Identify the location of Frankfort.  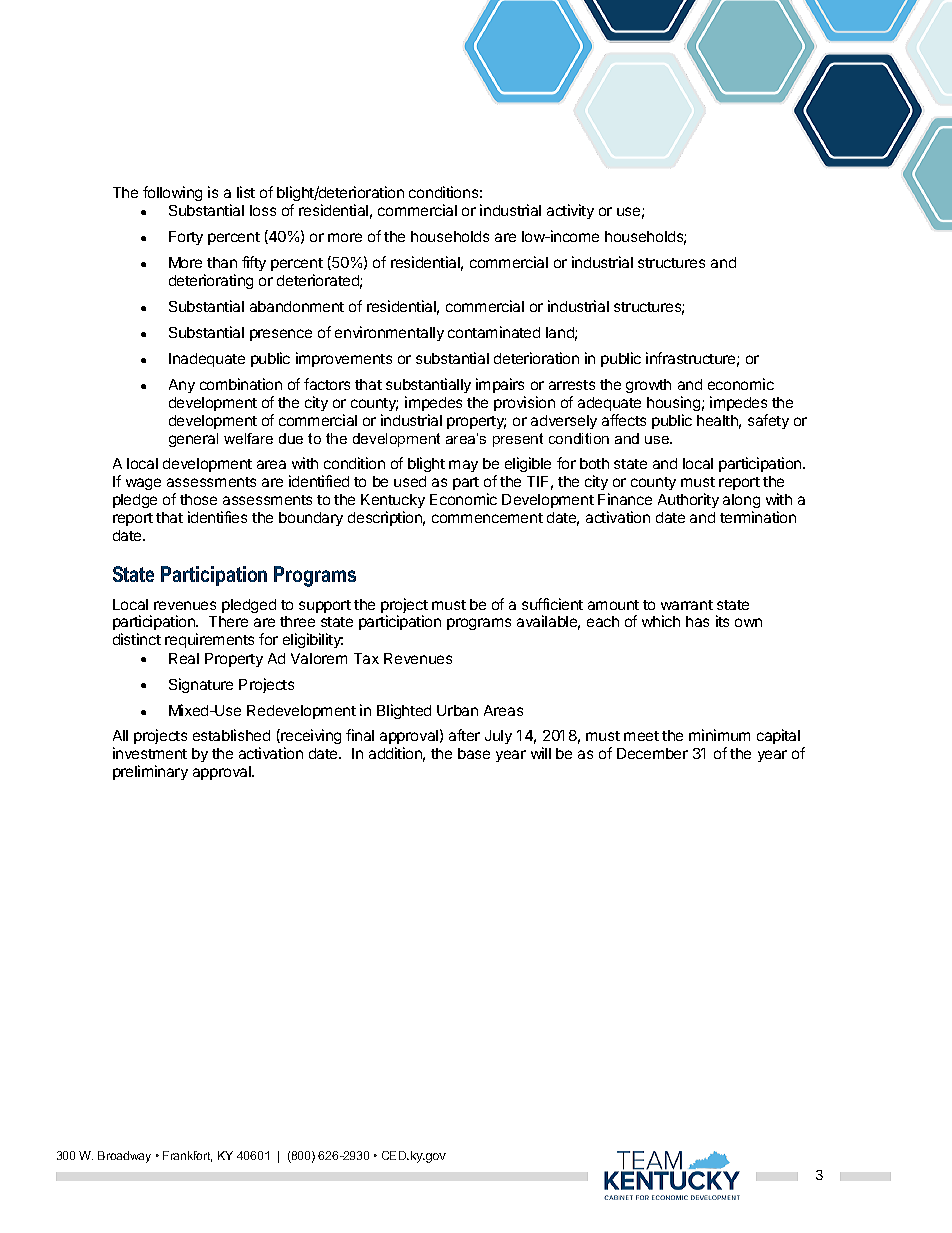
(187, 1156).
